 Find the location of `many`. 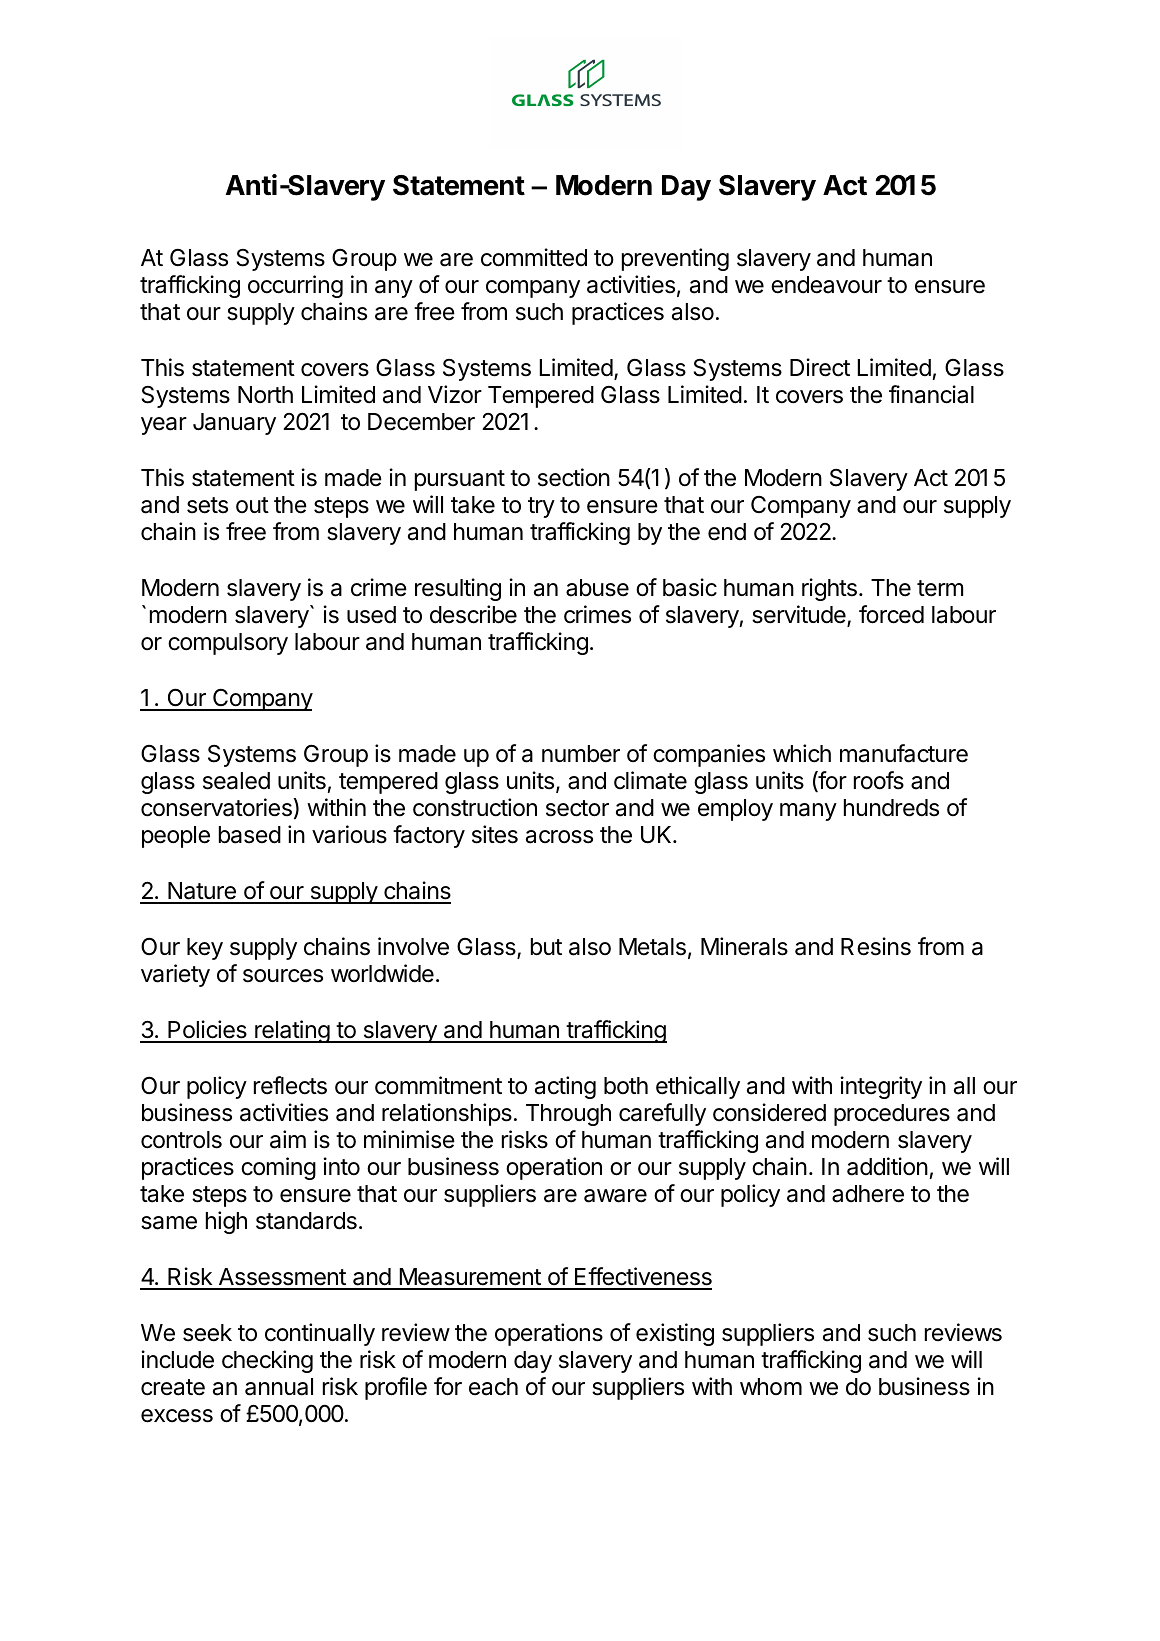

many is located at coordinates (808, 812).
